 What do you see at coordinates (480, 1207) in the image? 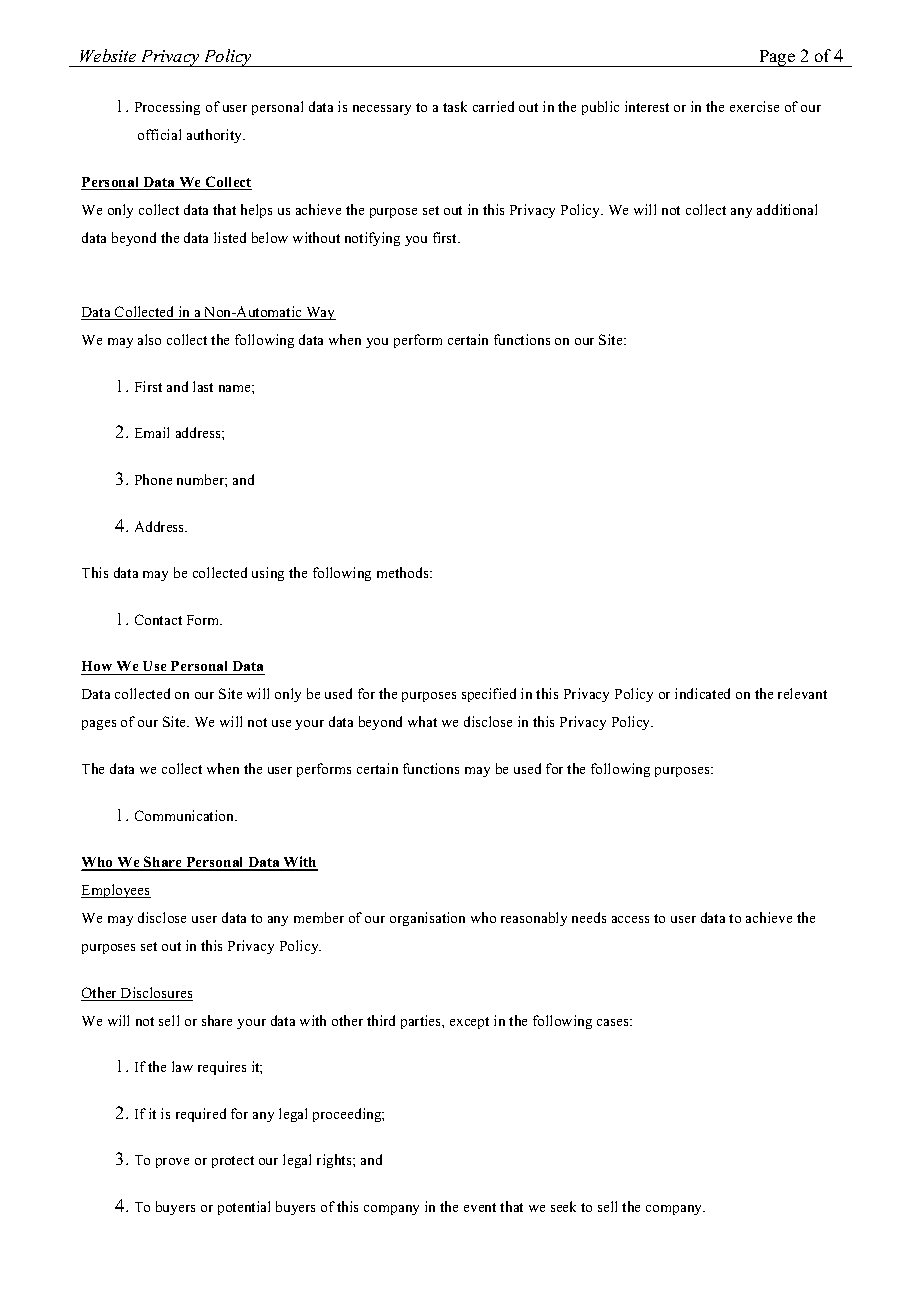
I see `event` at bounding box center [480, 1207].
